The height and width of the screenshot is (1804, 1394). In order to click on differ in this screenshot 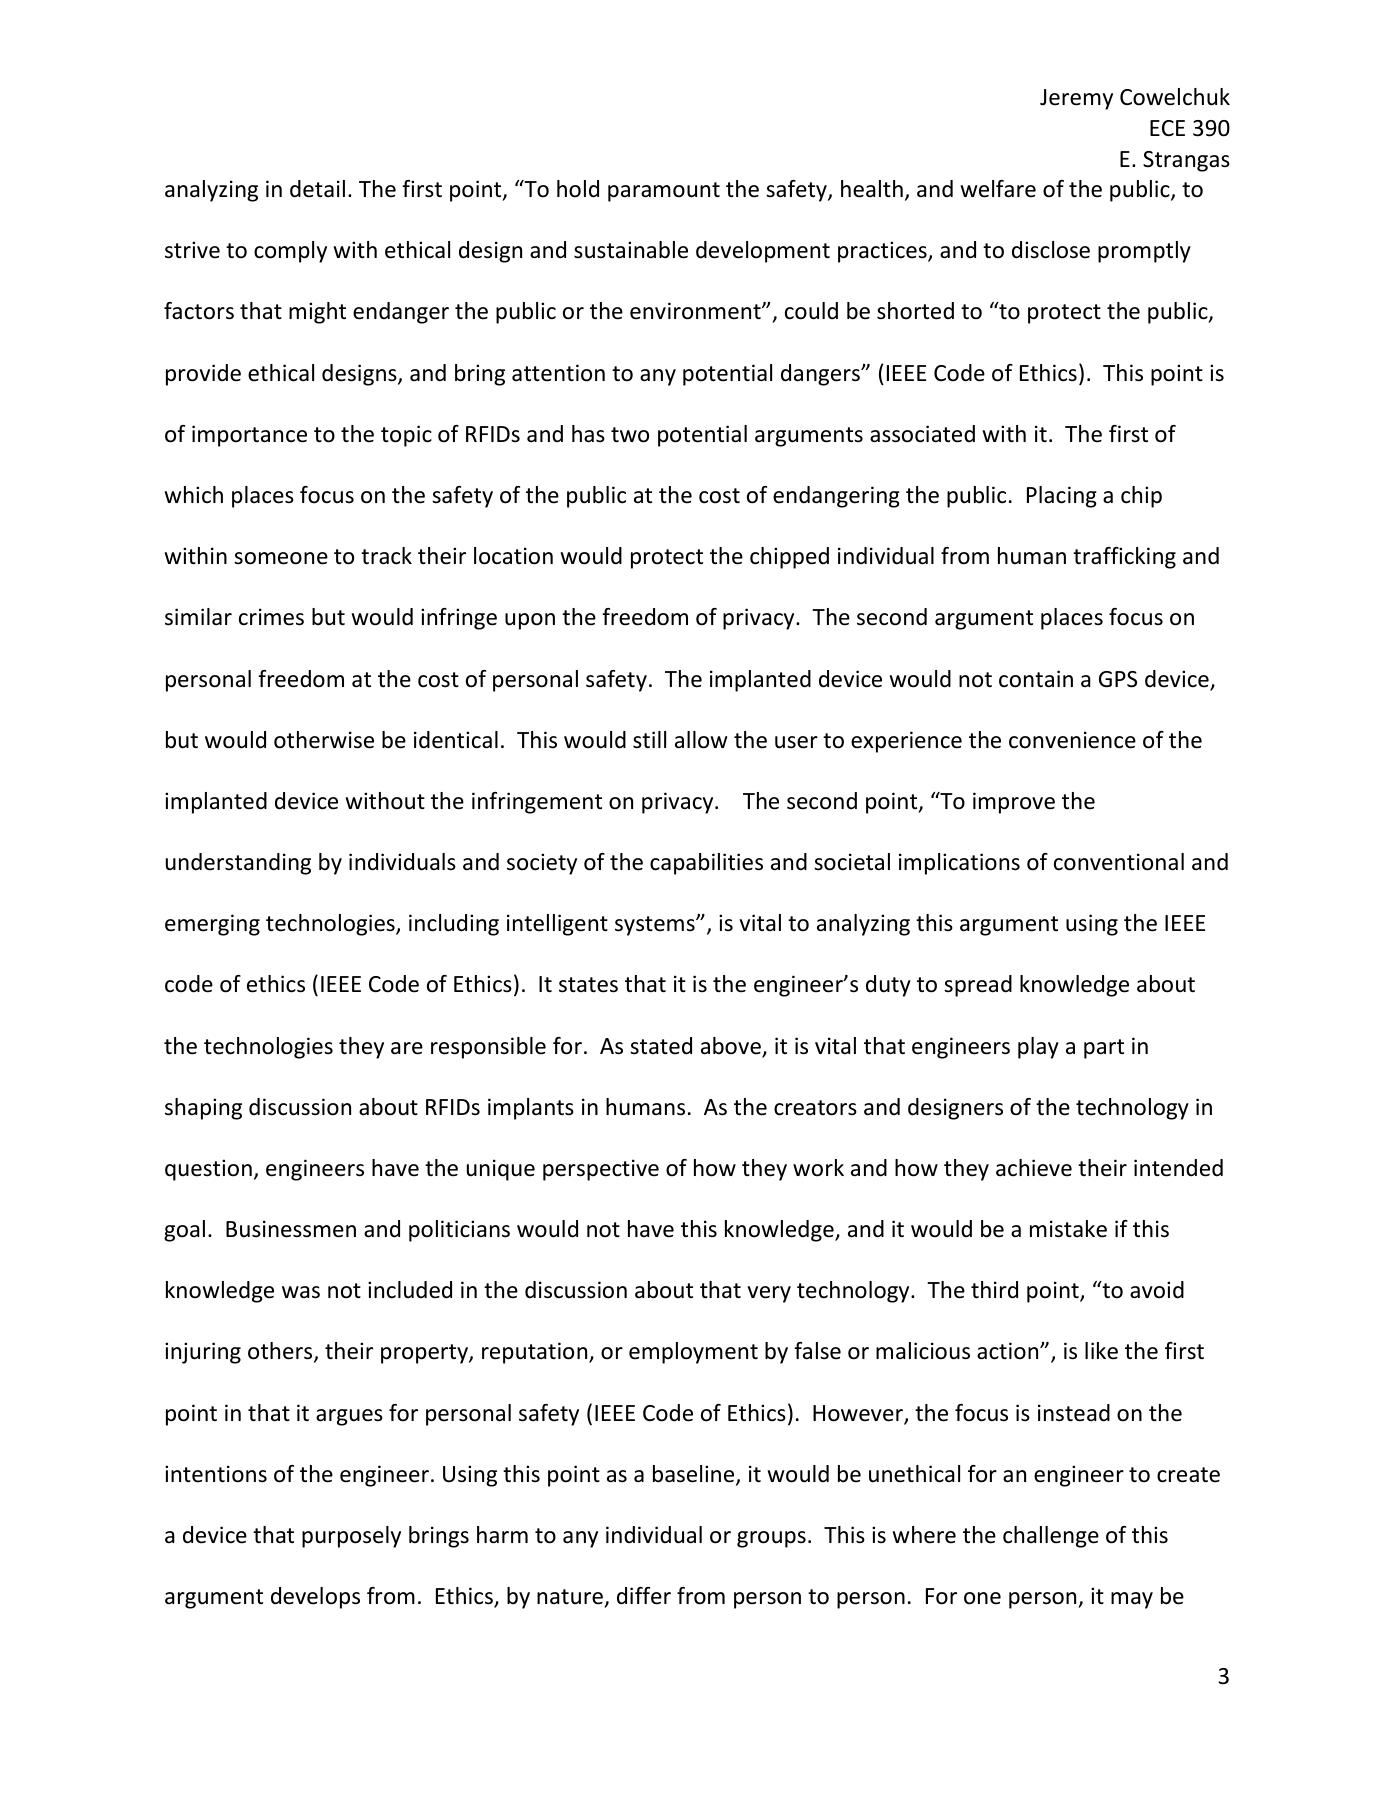, I will do `click(644, 1596)`.
